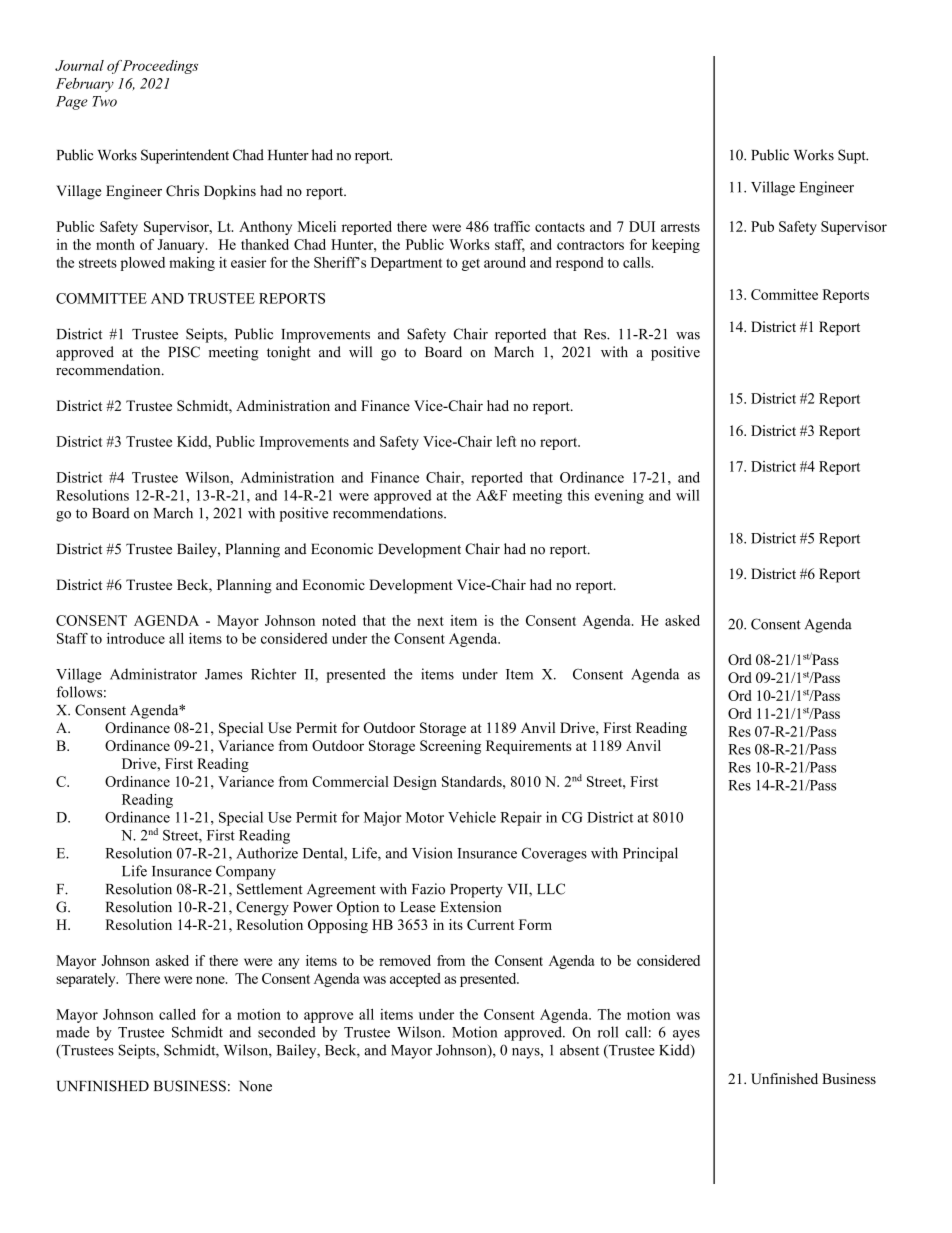  Describe the element at coordinates (153, 674) in the image. I see `Administrator` at that location.
